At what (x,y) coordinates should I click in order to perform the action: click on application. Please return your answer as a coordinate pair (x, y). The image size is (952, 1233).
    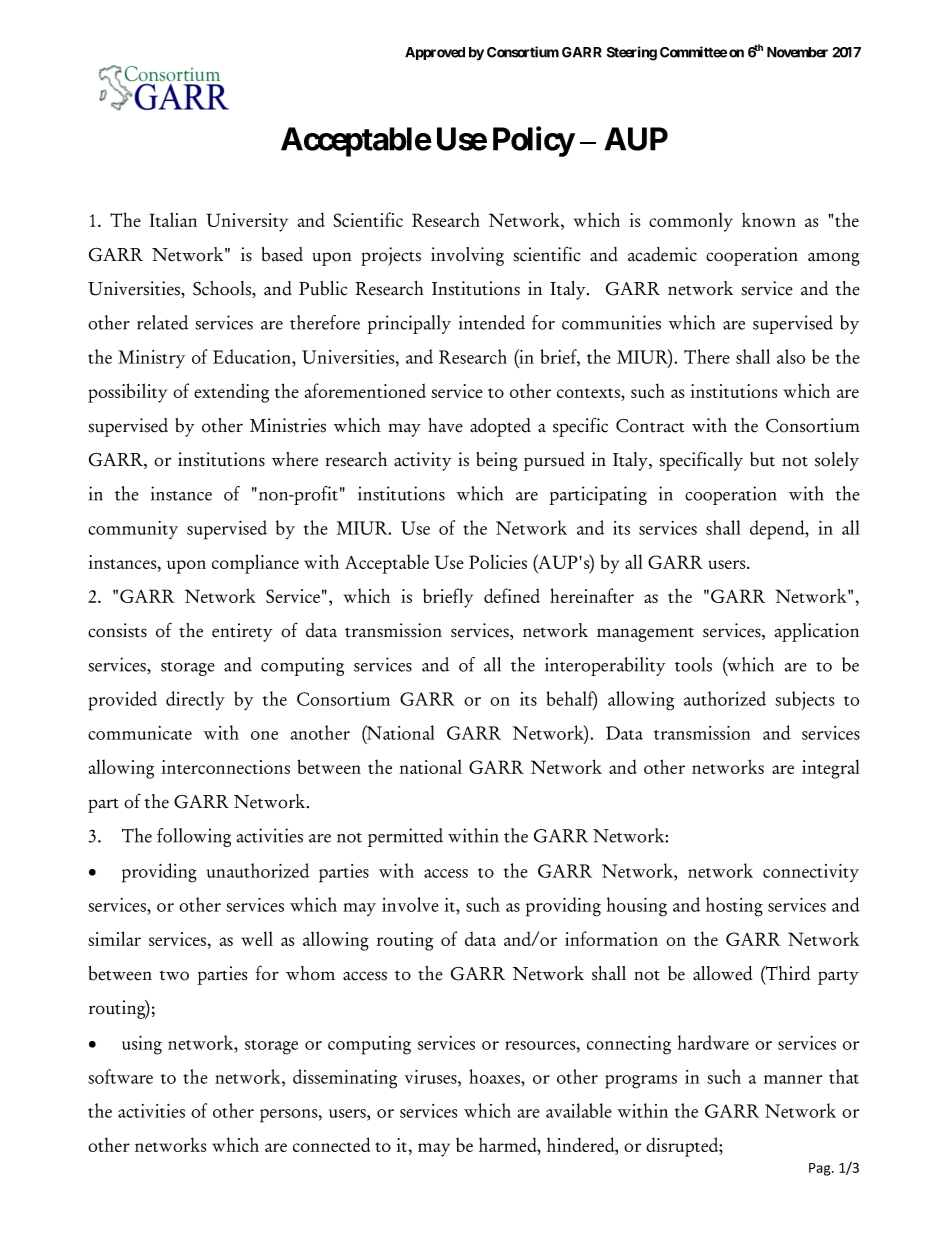
    Looking at the image, I should click on (817, 632).
